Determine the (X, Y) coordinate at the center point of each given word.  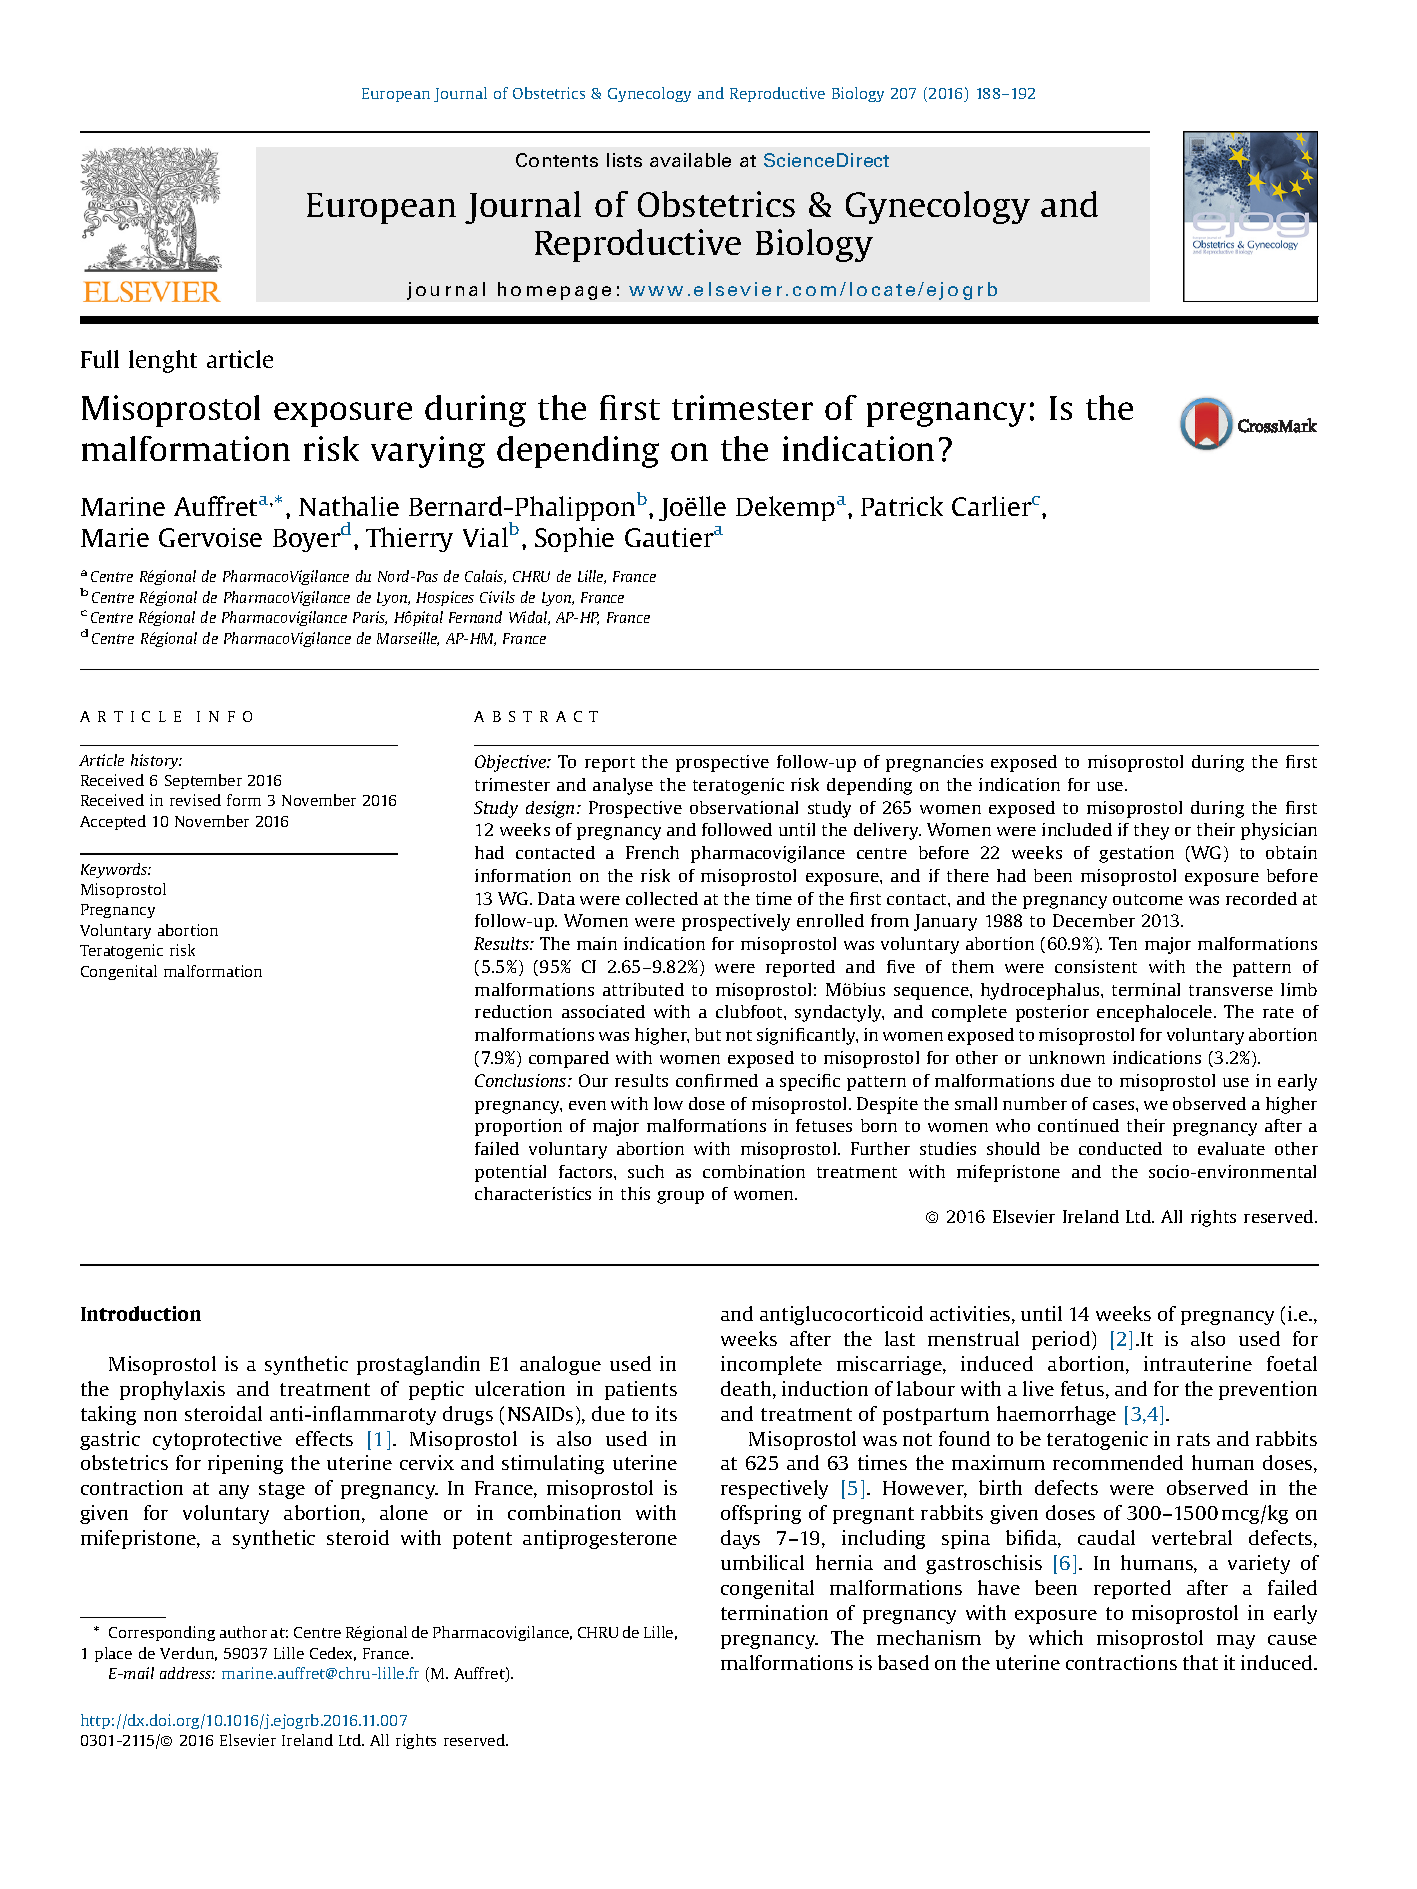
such (646, 1171)
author (243, 1632)
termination (774, 1612)
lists (624, 160)
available (690, 160)
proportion (518, 1127)
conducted (1120, 1148)
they (1151, 831)
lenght (163, 361)
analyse (623, 786)
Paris (370, 618)
